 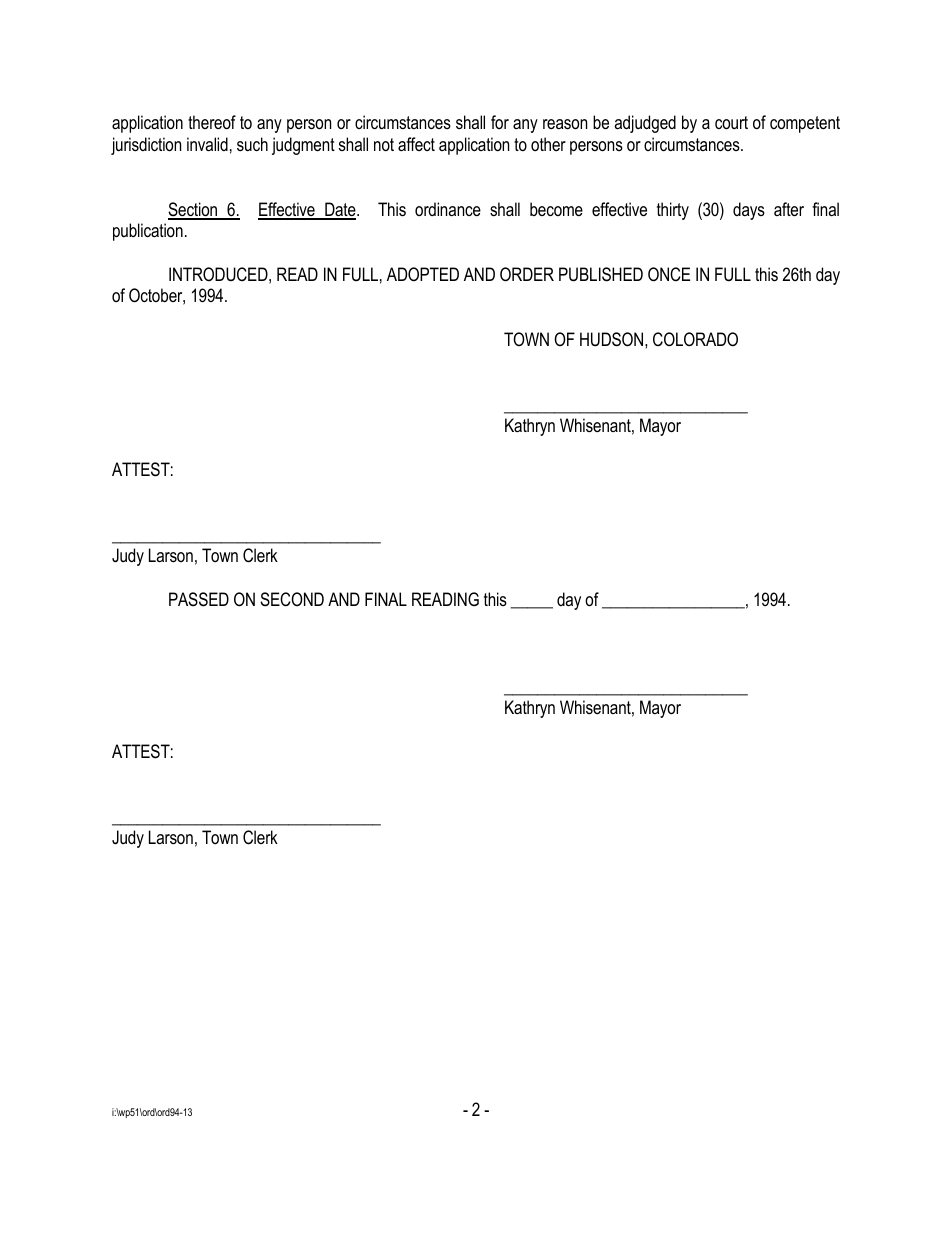 I want to click on court, so click(x=731, y=123).
